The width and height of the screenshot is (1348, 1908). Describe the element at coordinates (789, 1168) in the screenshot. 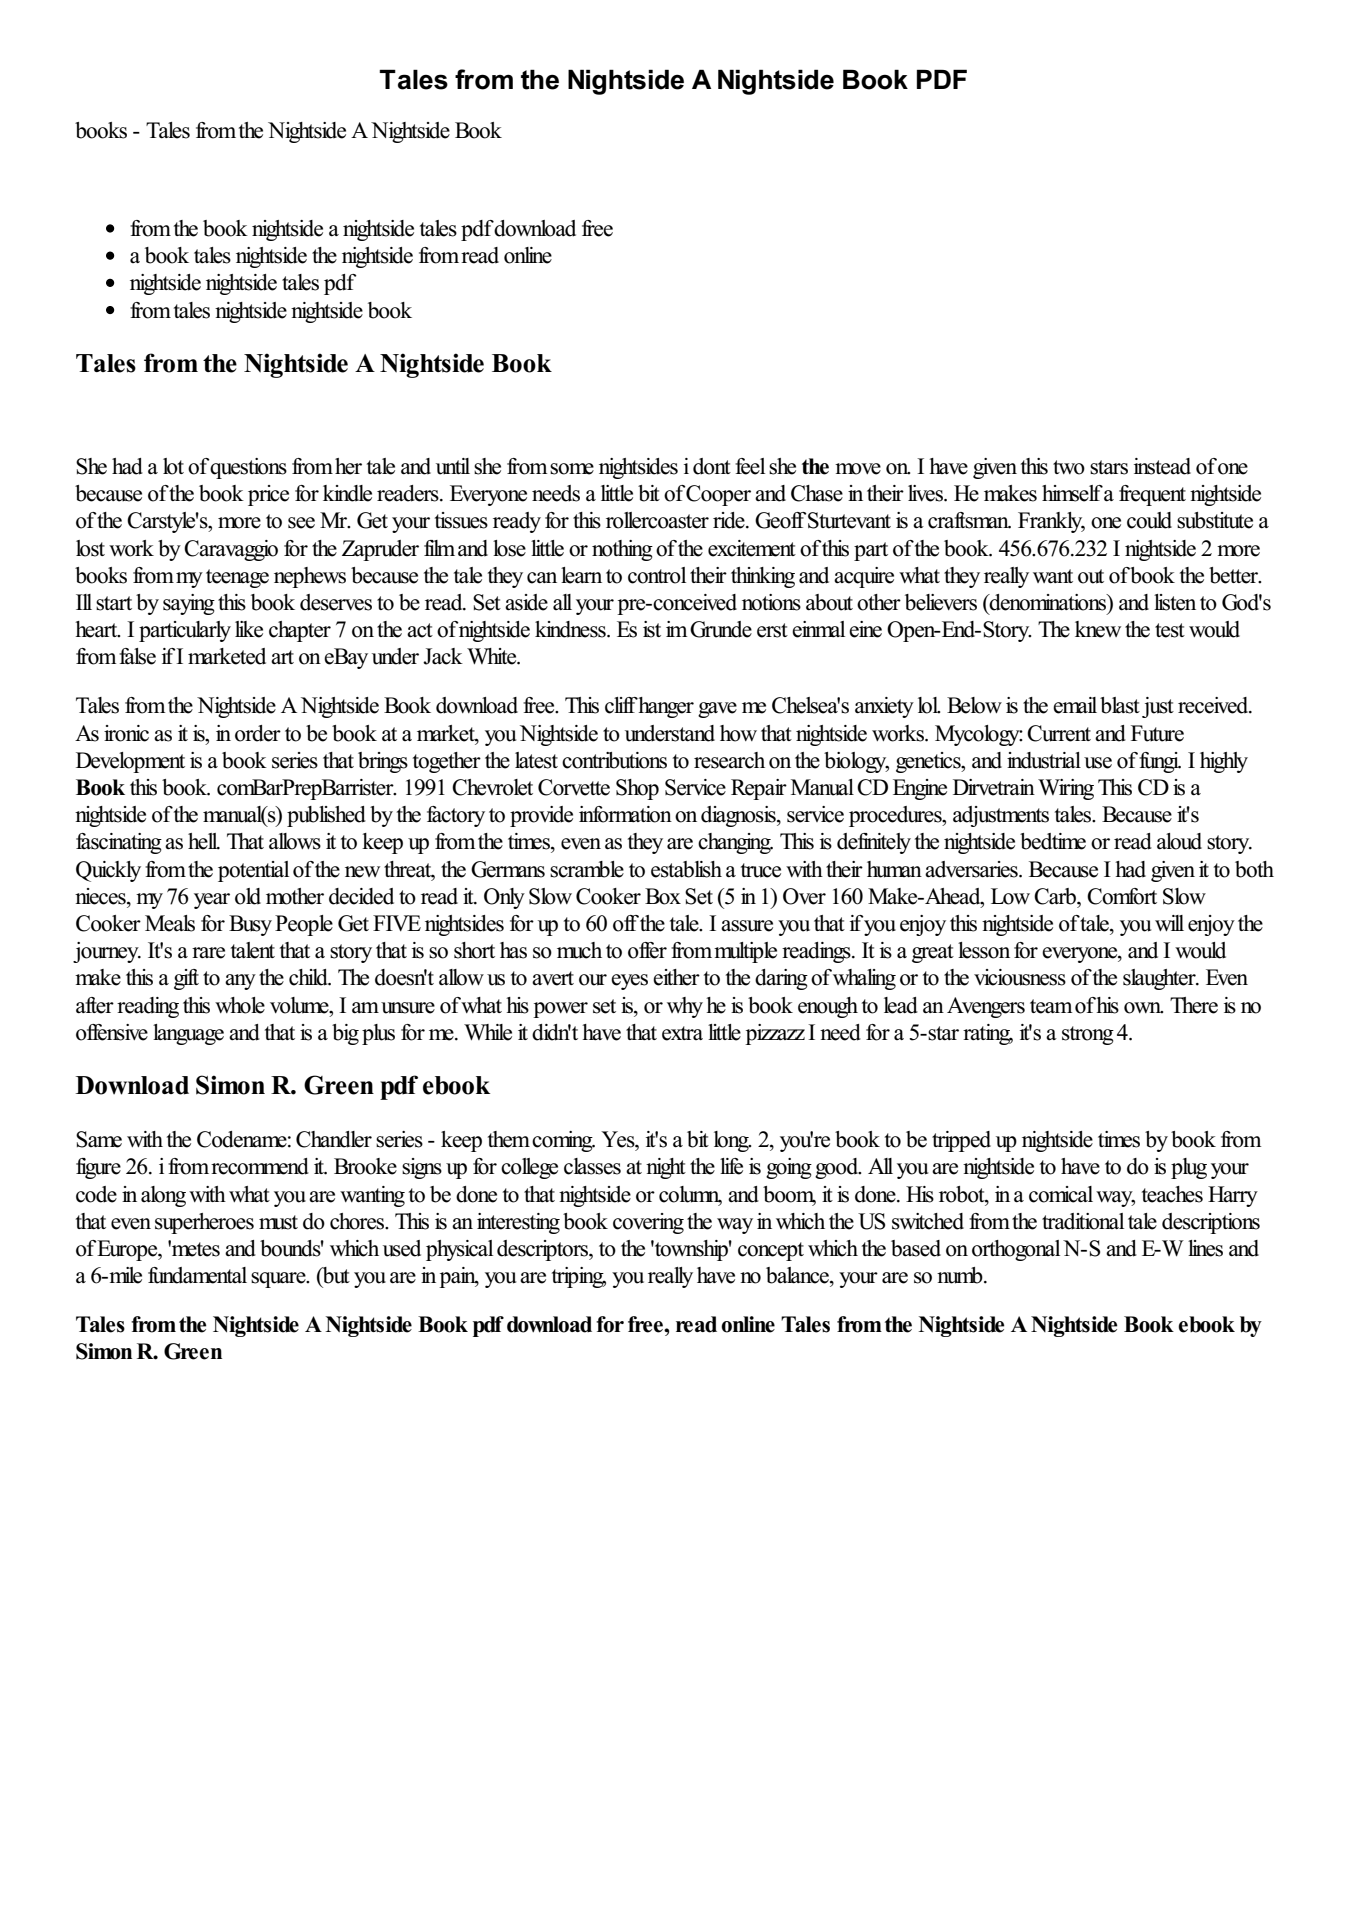

I see `going` at that location.
